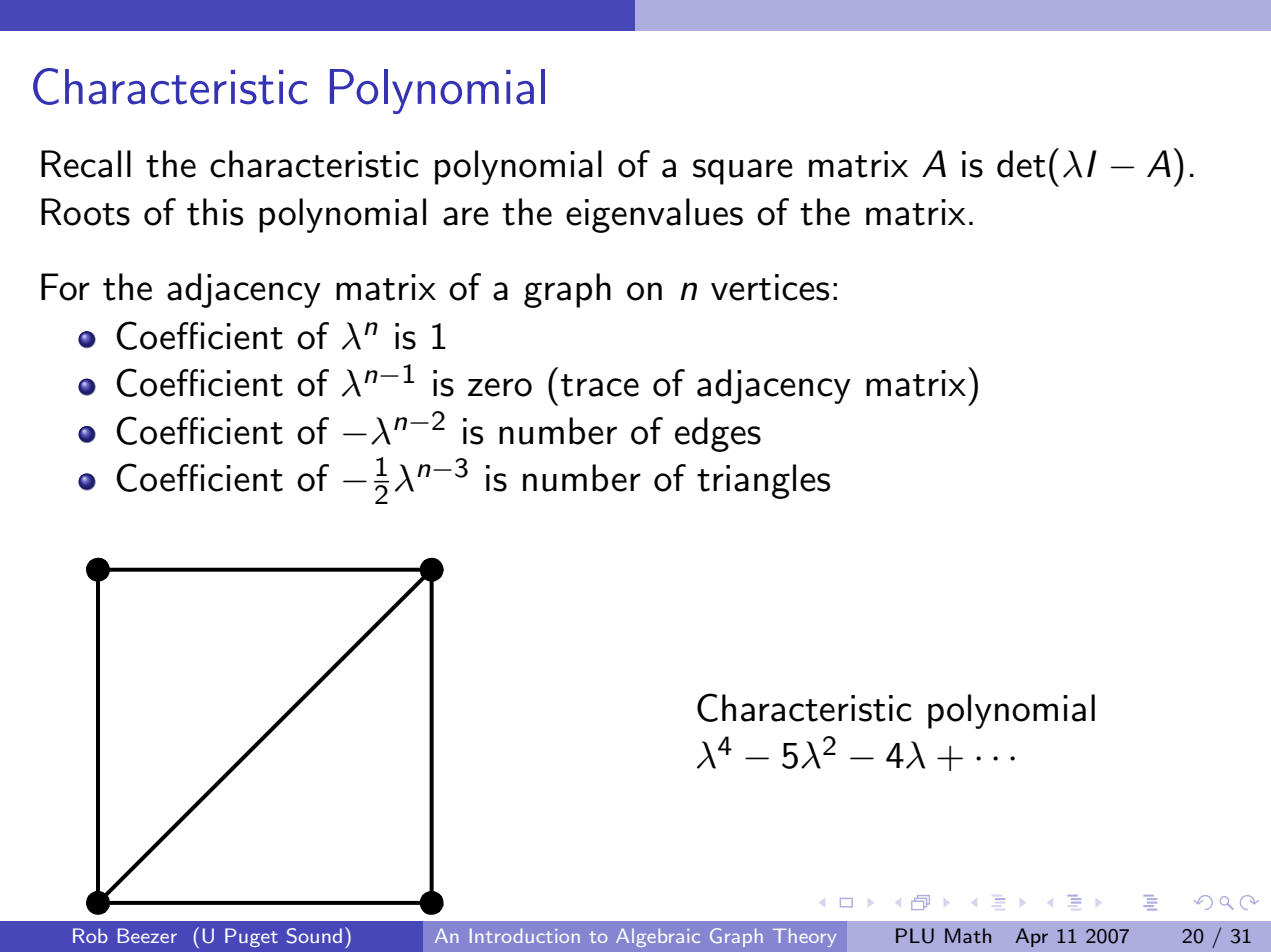  Describe the element at coordinates (915, 936) in the document. I see `PLU` at that location.
